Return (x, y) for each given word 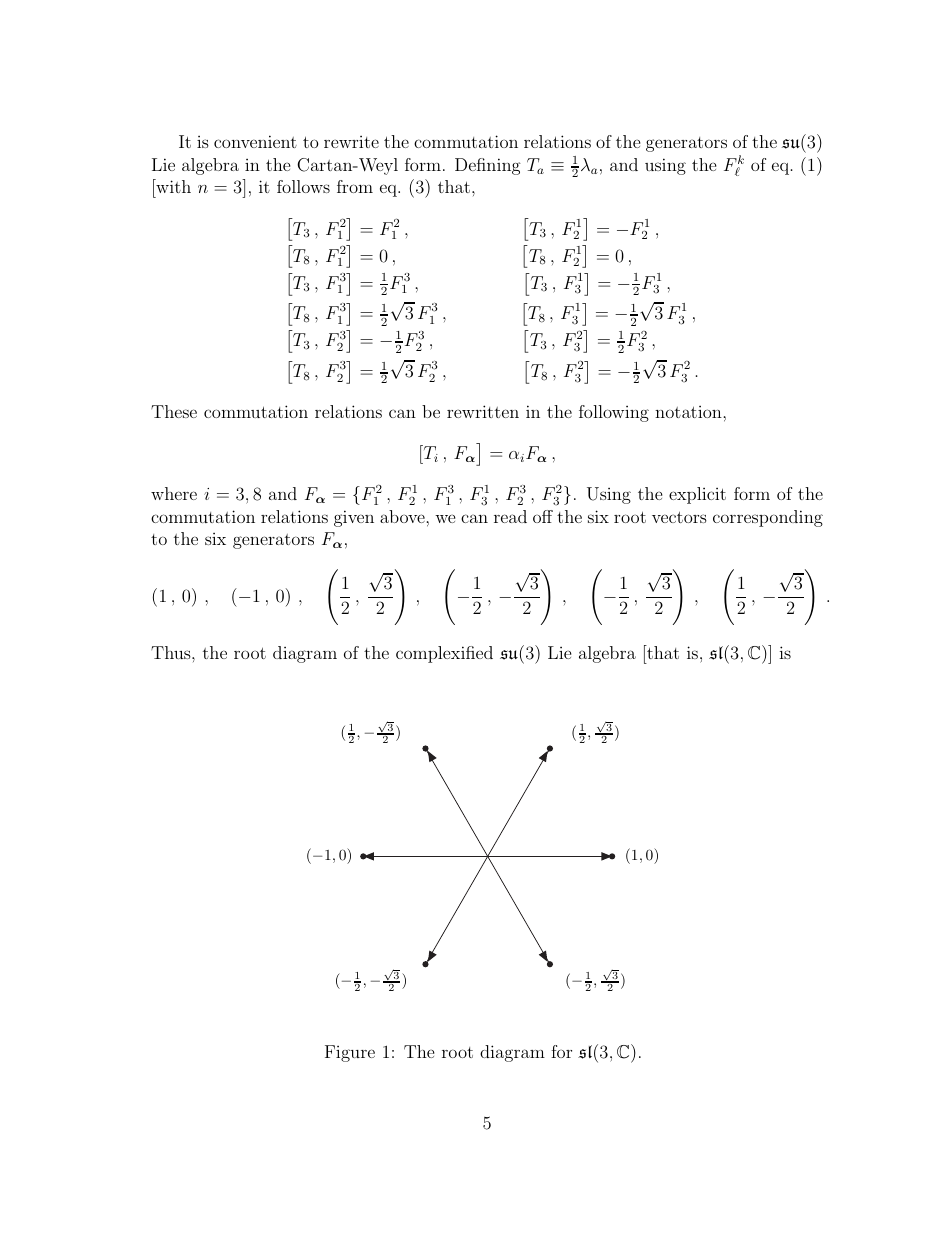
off (543, 516)
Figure (350, 1053)
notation (689, 412)
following (614, 413)
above (403, 516)
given (354, 518)
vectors (679, 517)
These (174, 411)
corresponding (768, 518)
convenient (255, 141)
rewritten (483, 411)
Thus (172, 652)
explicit (697, 495)
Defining (488, 166)
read (510, 516)
